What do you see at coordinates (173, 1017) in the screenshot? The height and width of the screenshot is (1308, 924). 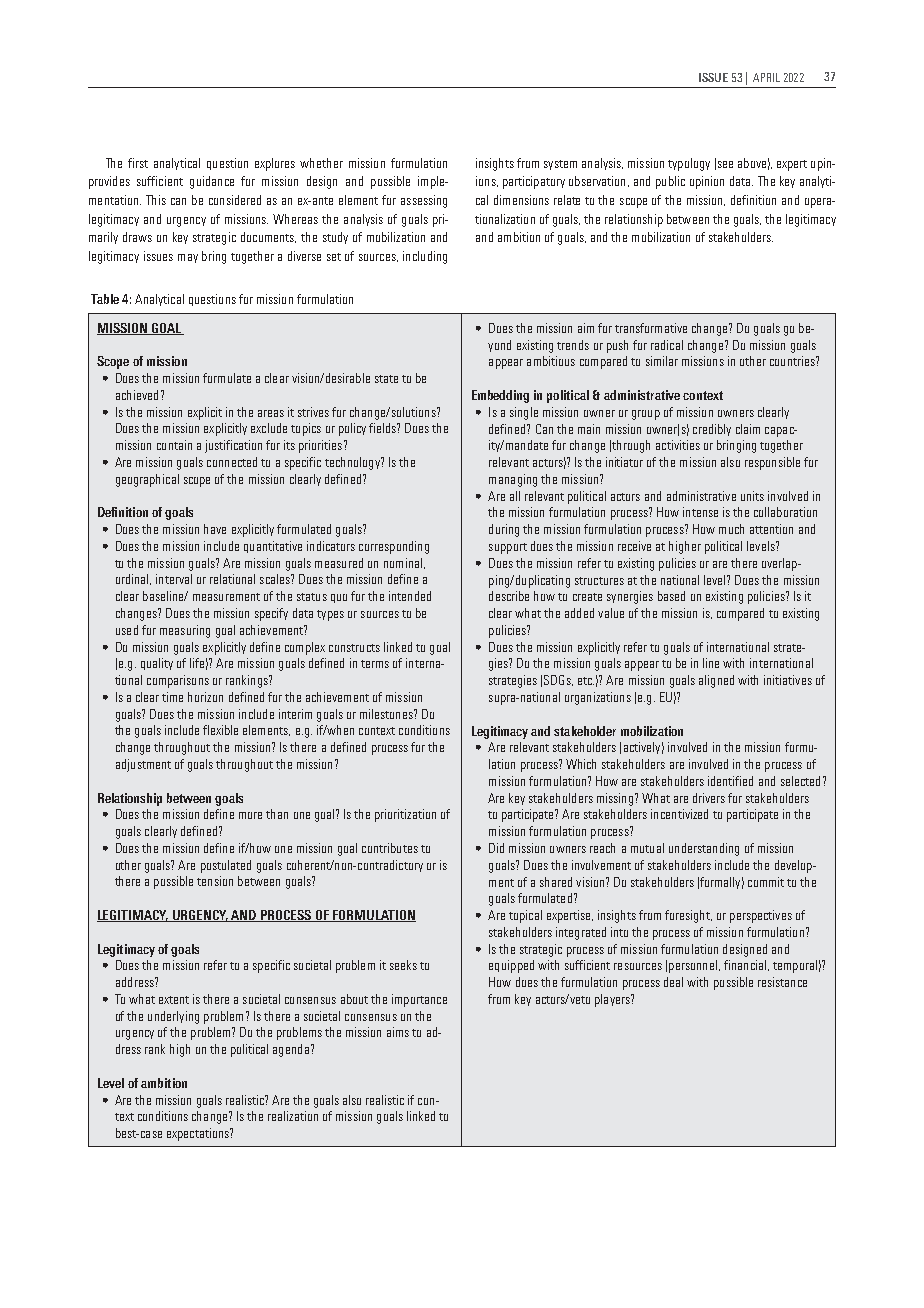 I see `underlying` at bounding box center [173, 1017].
